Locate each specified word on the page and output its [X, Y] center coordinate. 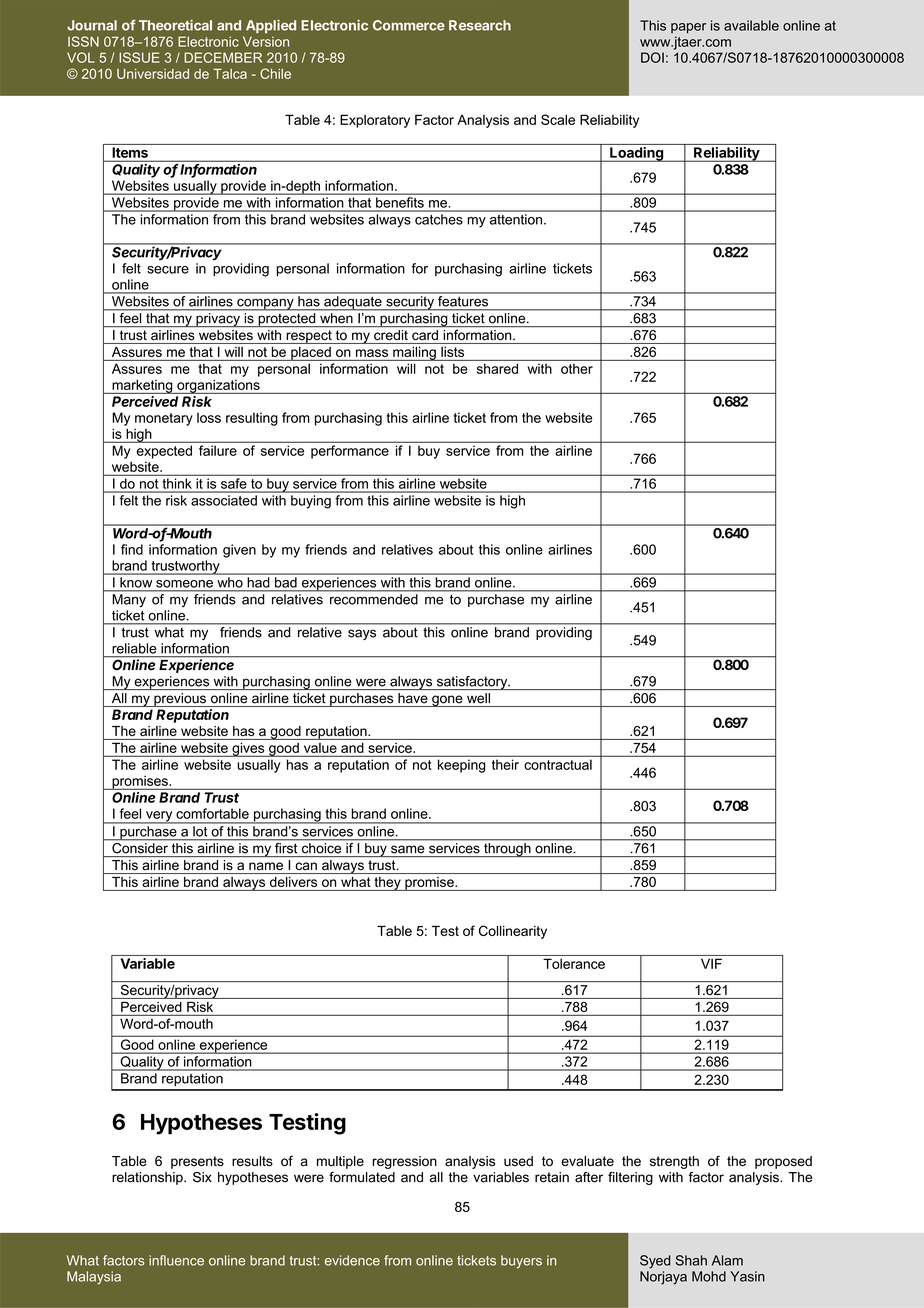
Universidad [153, 74]
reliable [134, 648]
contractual [558, 765]
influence [176, 1260]
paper [688, 28]
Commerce [409, 25]
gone [447, 701]
